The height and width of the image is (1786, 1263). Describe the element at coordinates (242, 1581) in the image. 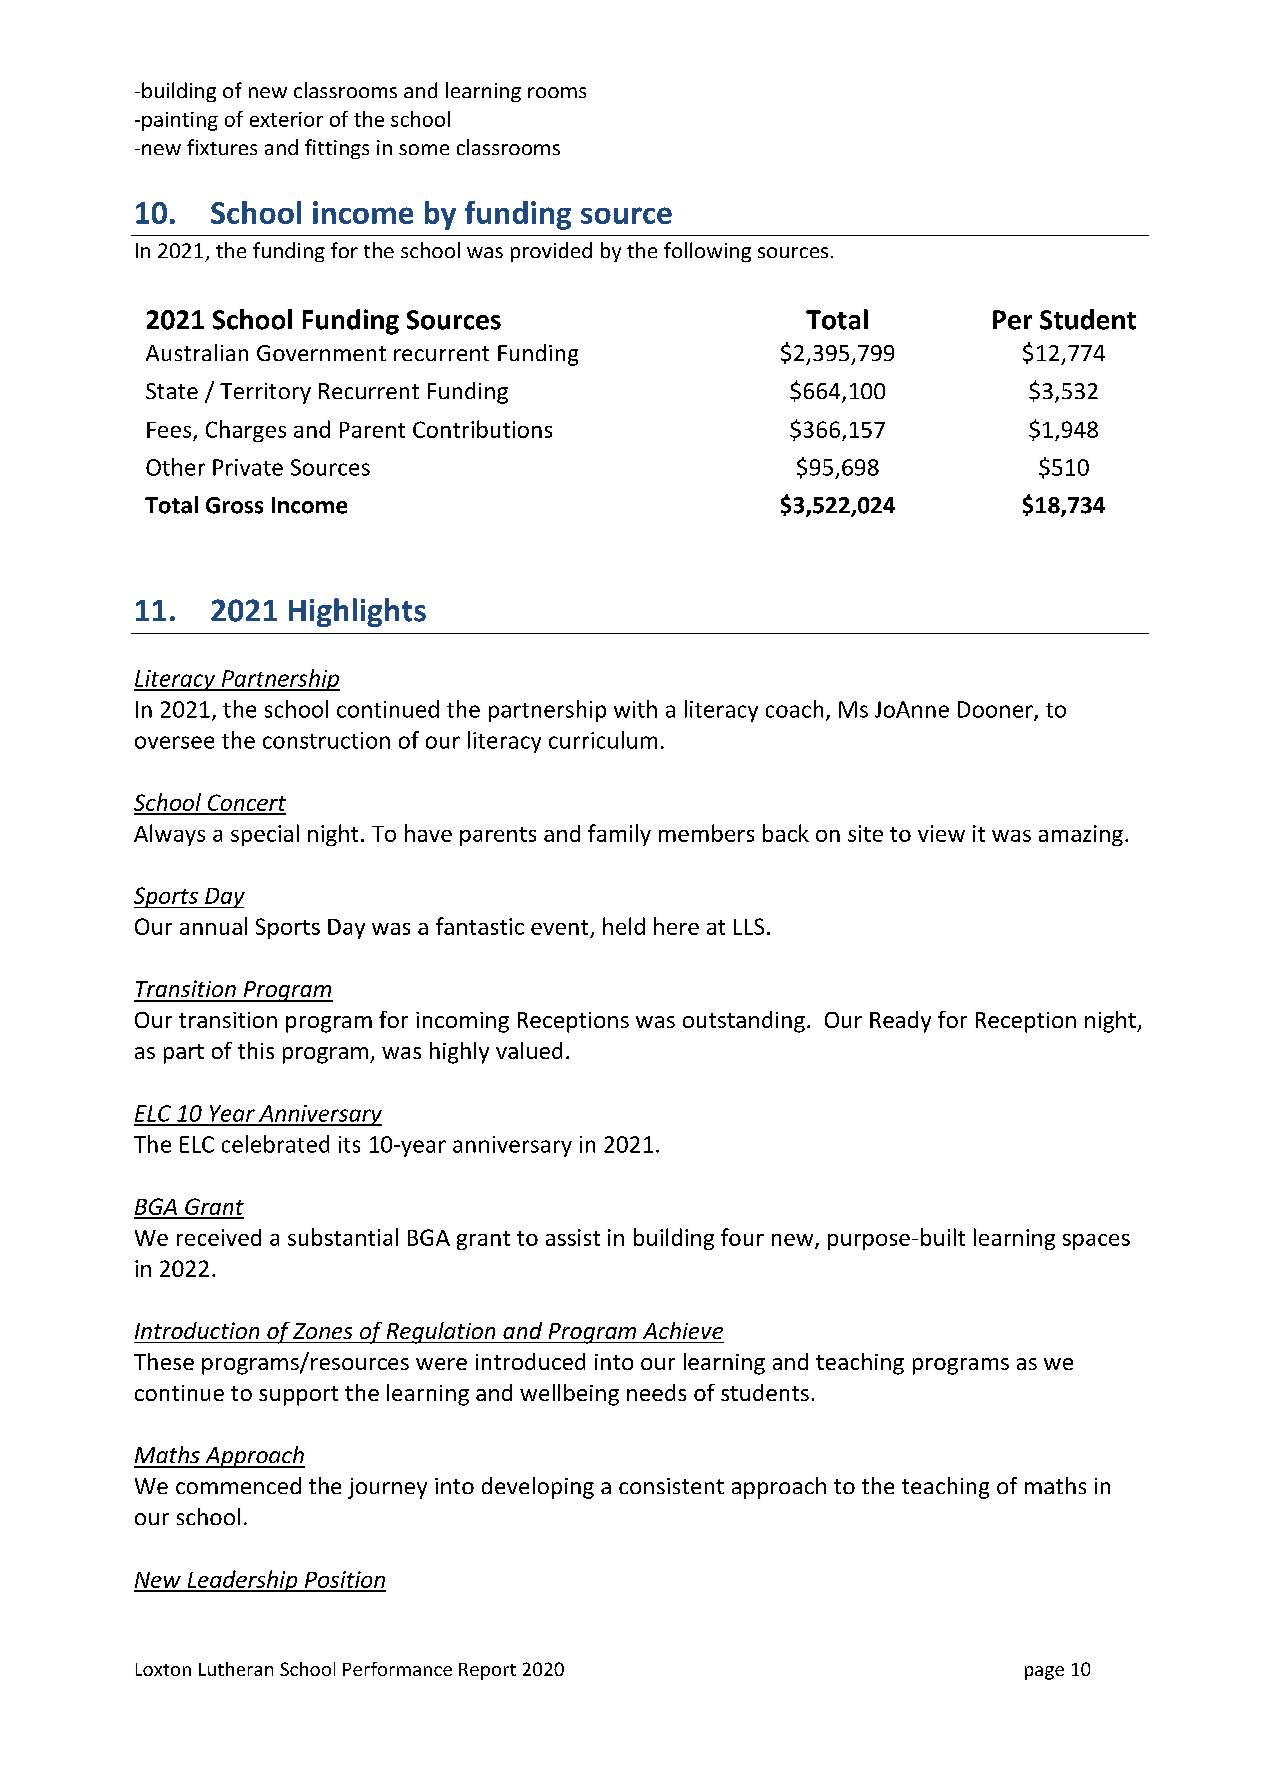

I see `Leadership` at that location.
